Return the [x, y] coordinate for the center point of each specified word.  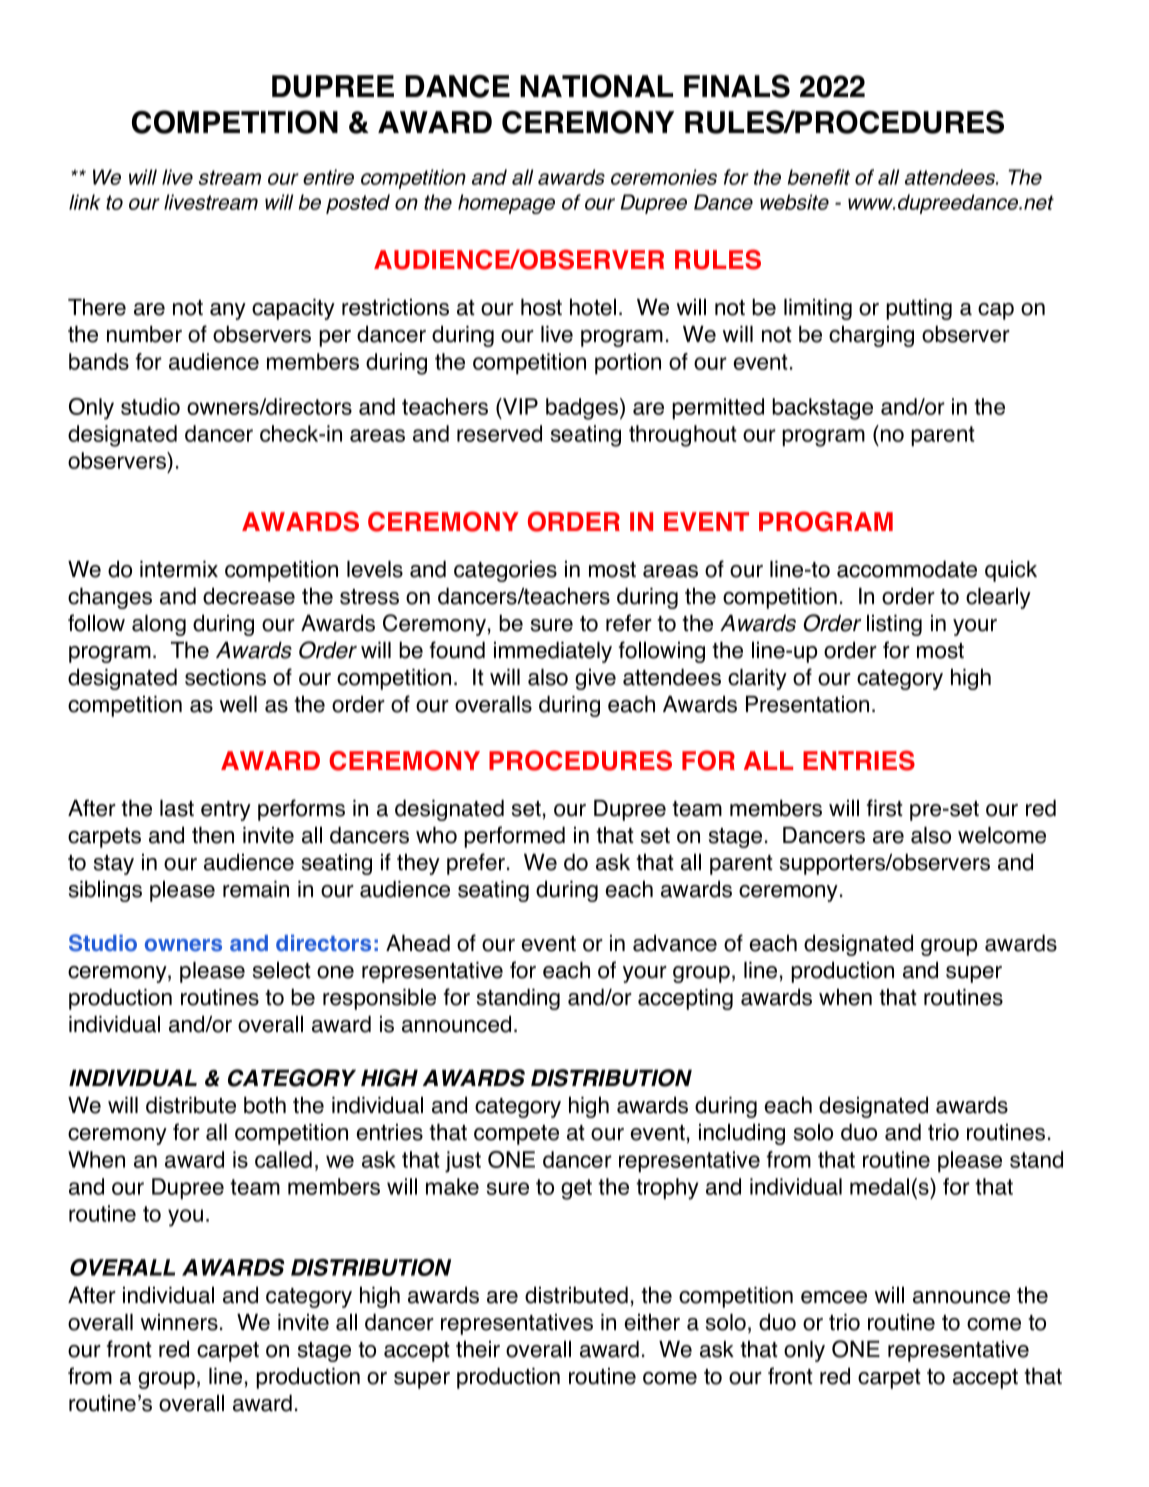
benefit [819, 177]
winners [179, 1322]
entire [328, 177]
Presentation [807, 704]
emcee [834, 1297]
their [478, 1349]
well [238, 704]
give [595, 679]
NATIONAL [596, 86]
